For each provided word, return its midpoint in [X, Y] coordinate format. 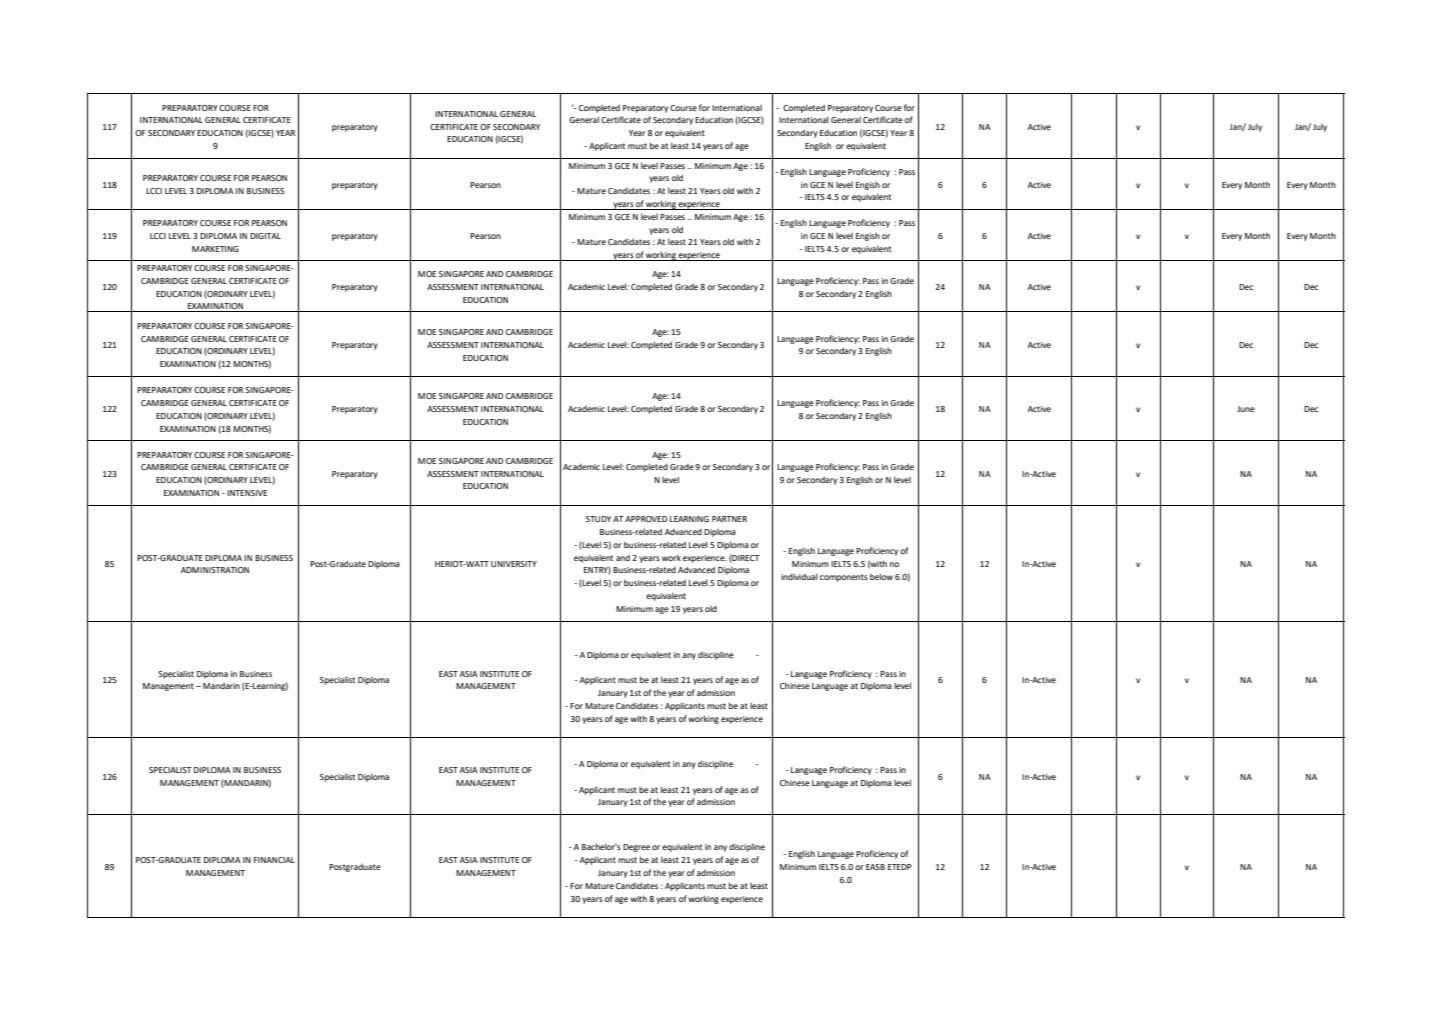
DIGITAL [265, 236]
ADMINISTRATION [215, 570]
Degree [636, 848]
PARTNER [729, 519]
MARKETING [215, 249]
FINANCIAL [274, 860]
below [881, 576]
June [1246, 409]
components [844, 578]
